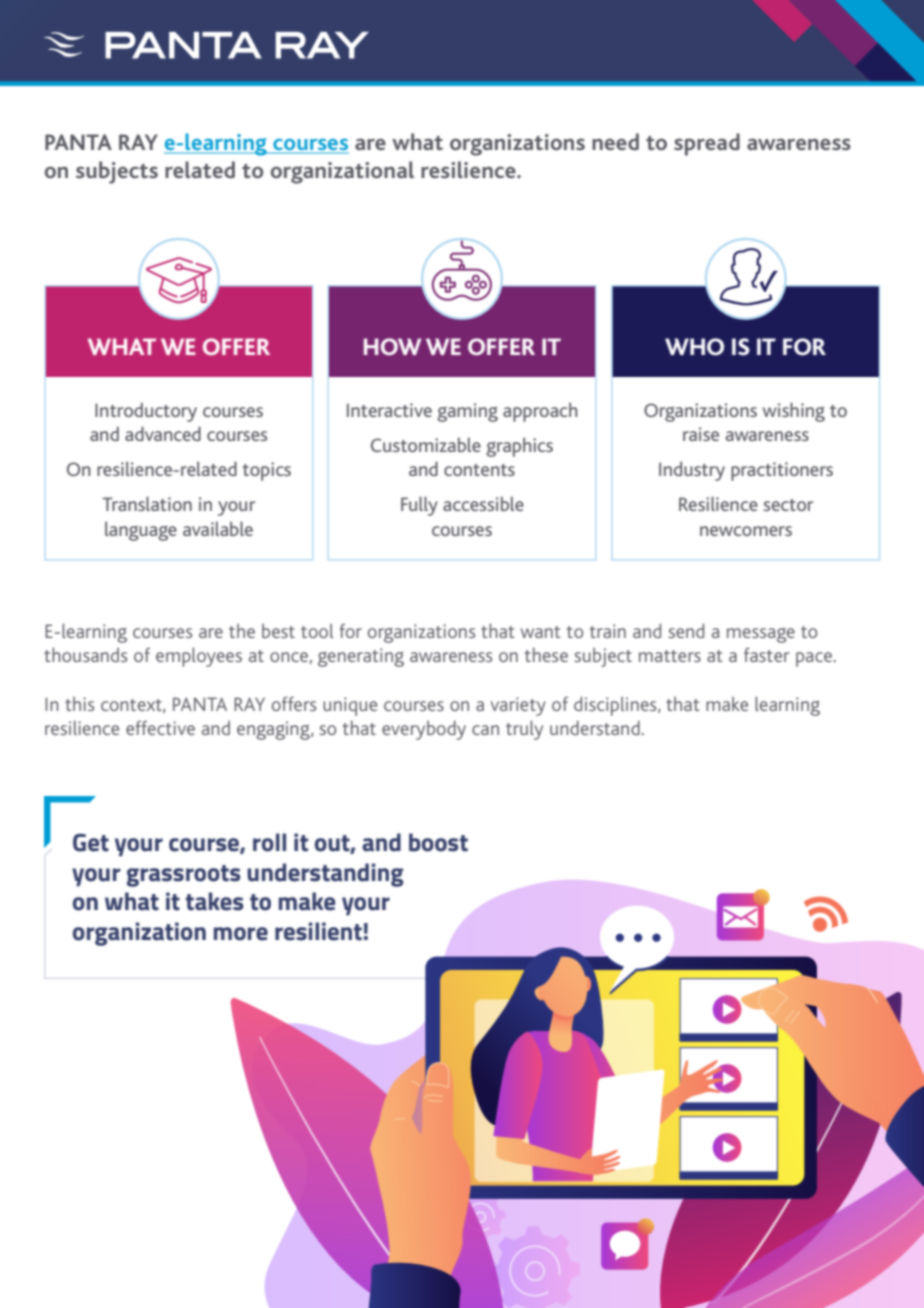 This document has height=1308, width=924. What do you see at coordinates (707, 144) in the document?
I see `spread` at bounding box center [707, 144].
